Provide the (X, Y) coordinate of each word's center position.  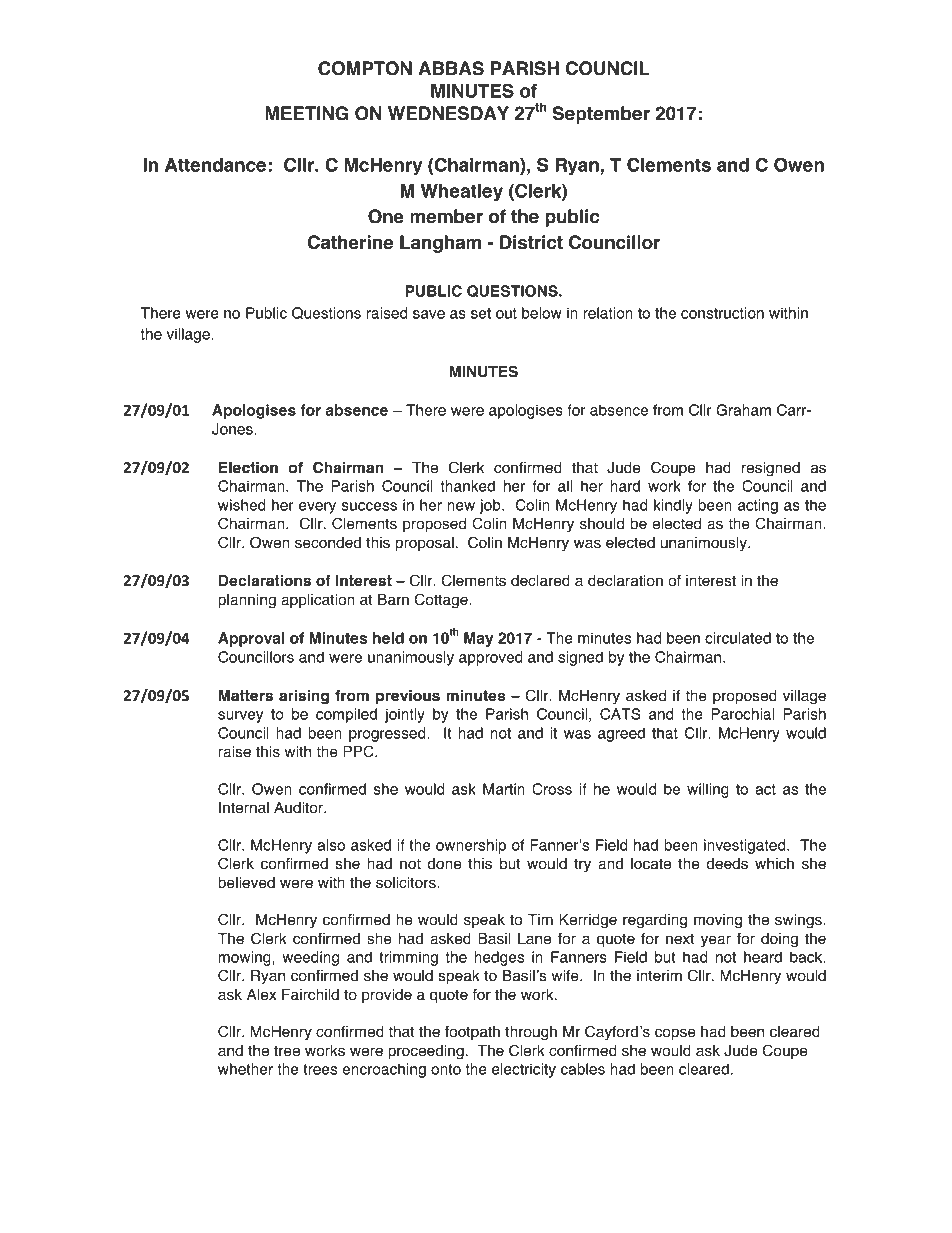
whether (245, 1069)
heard (763, 957)
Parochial (742, 714)
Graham (743, 410)
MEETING (306, 113)
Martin (504, 789)
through (531, 1033)
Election (248, 468)
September (601, 115)
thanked (467, 486)
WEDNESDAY (448, 113)
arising (304, 697)
